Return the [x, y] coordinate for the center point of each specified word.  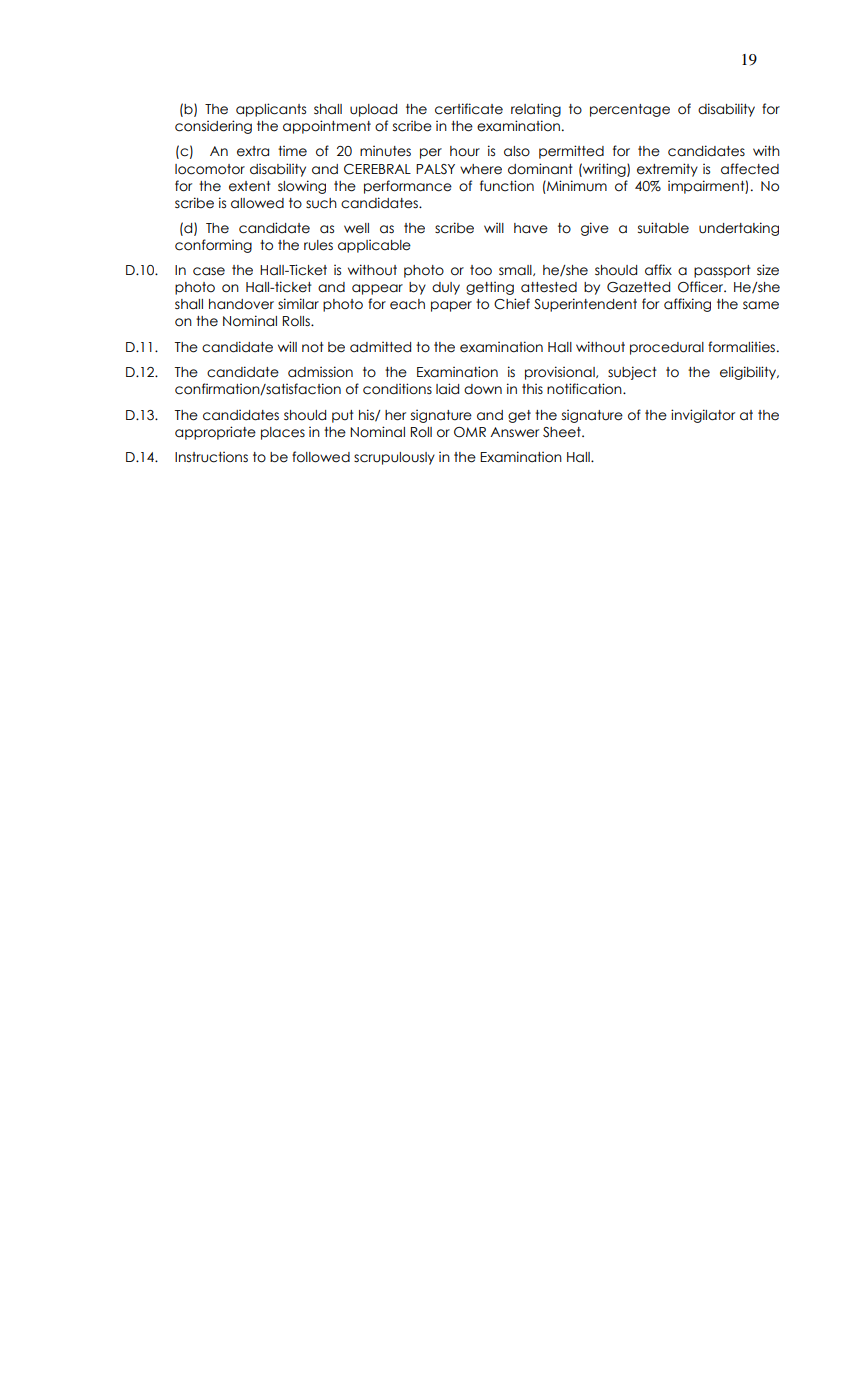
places [283, 433]
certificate [469, 109]
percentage [630, 110]
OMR [470, 432]
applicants [271, 110]
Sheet [563, 432]
